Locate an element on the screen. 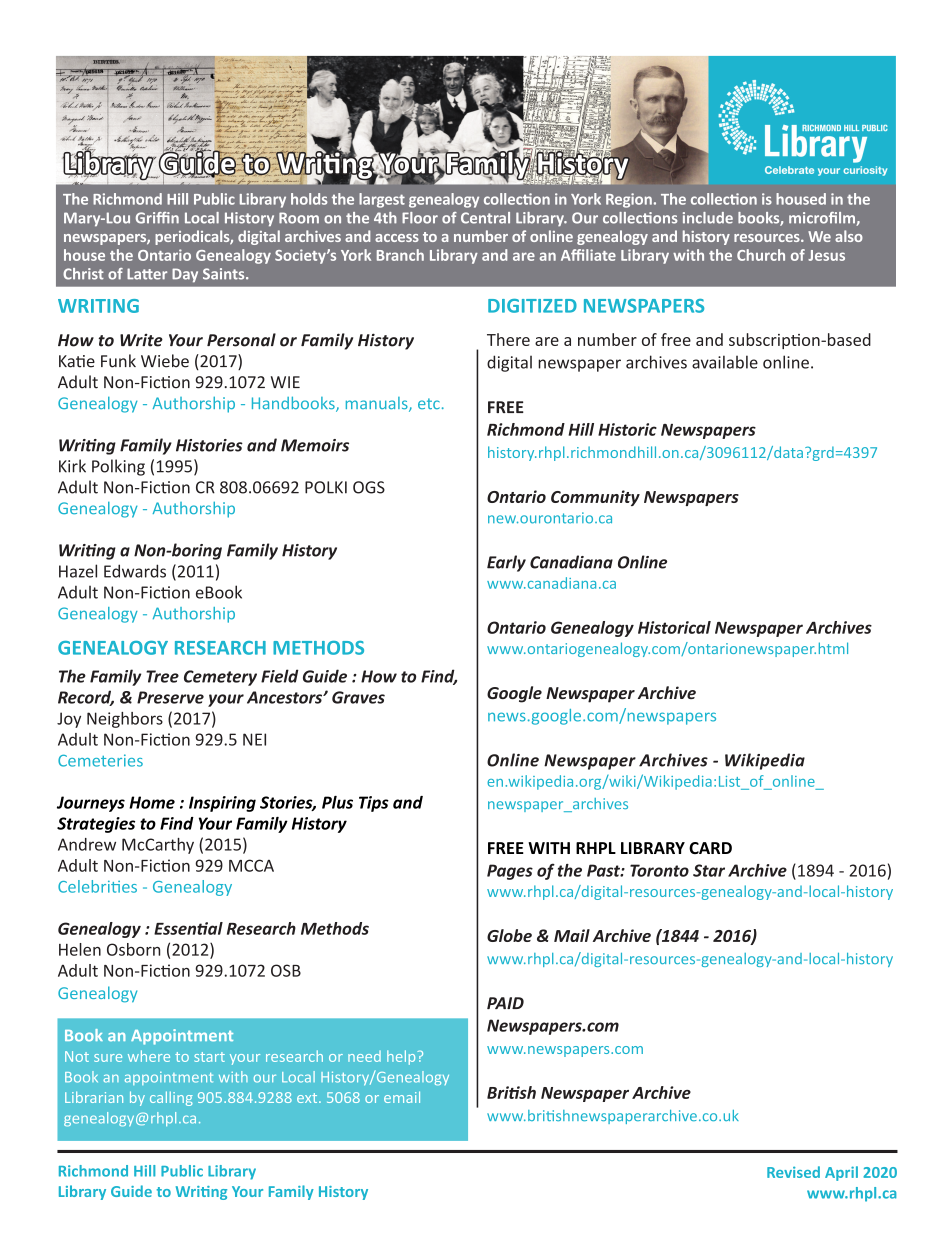  Community is located at coordinates (595, 498).
